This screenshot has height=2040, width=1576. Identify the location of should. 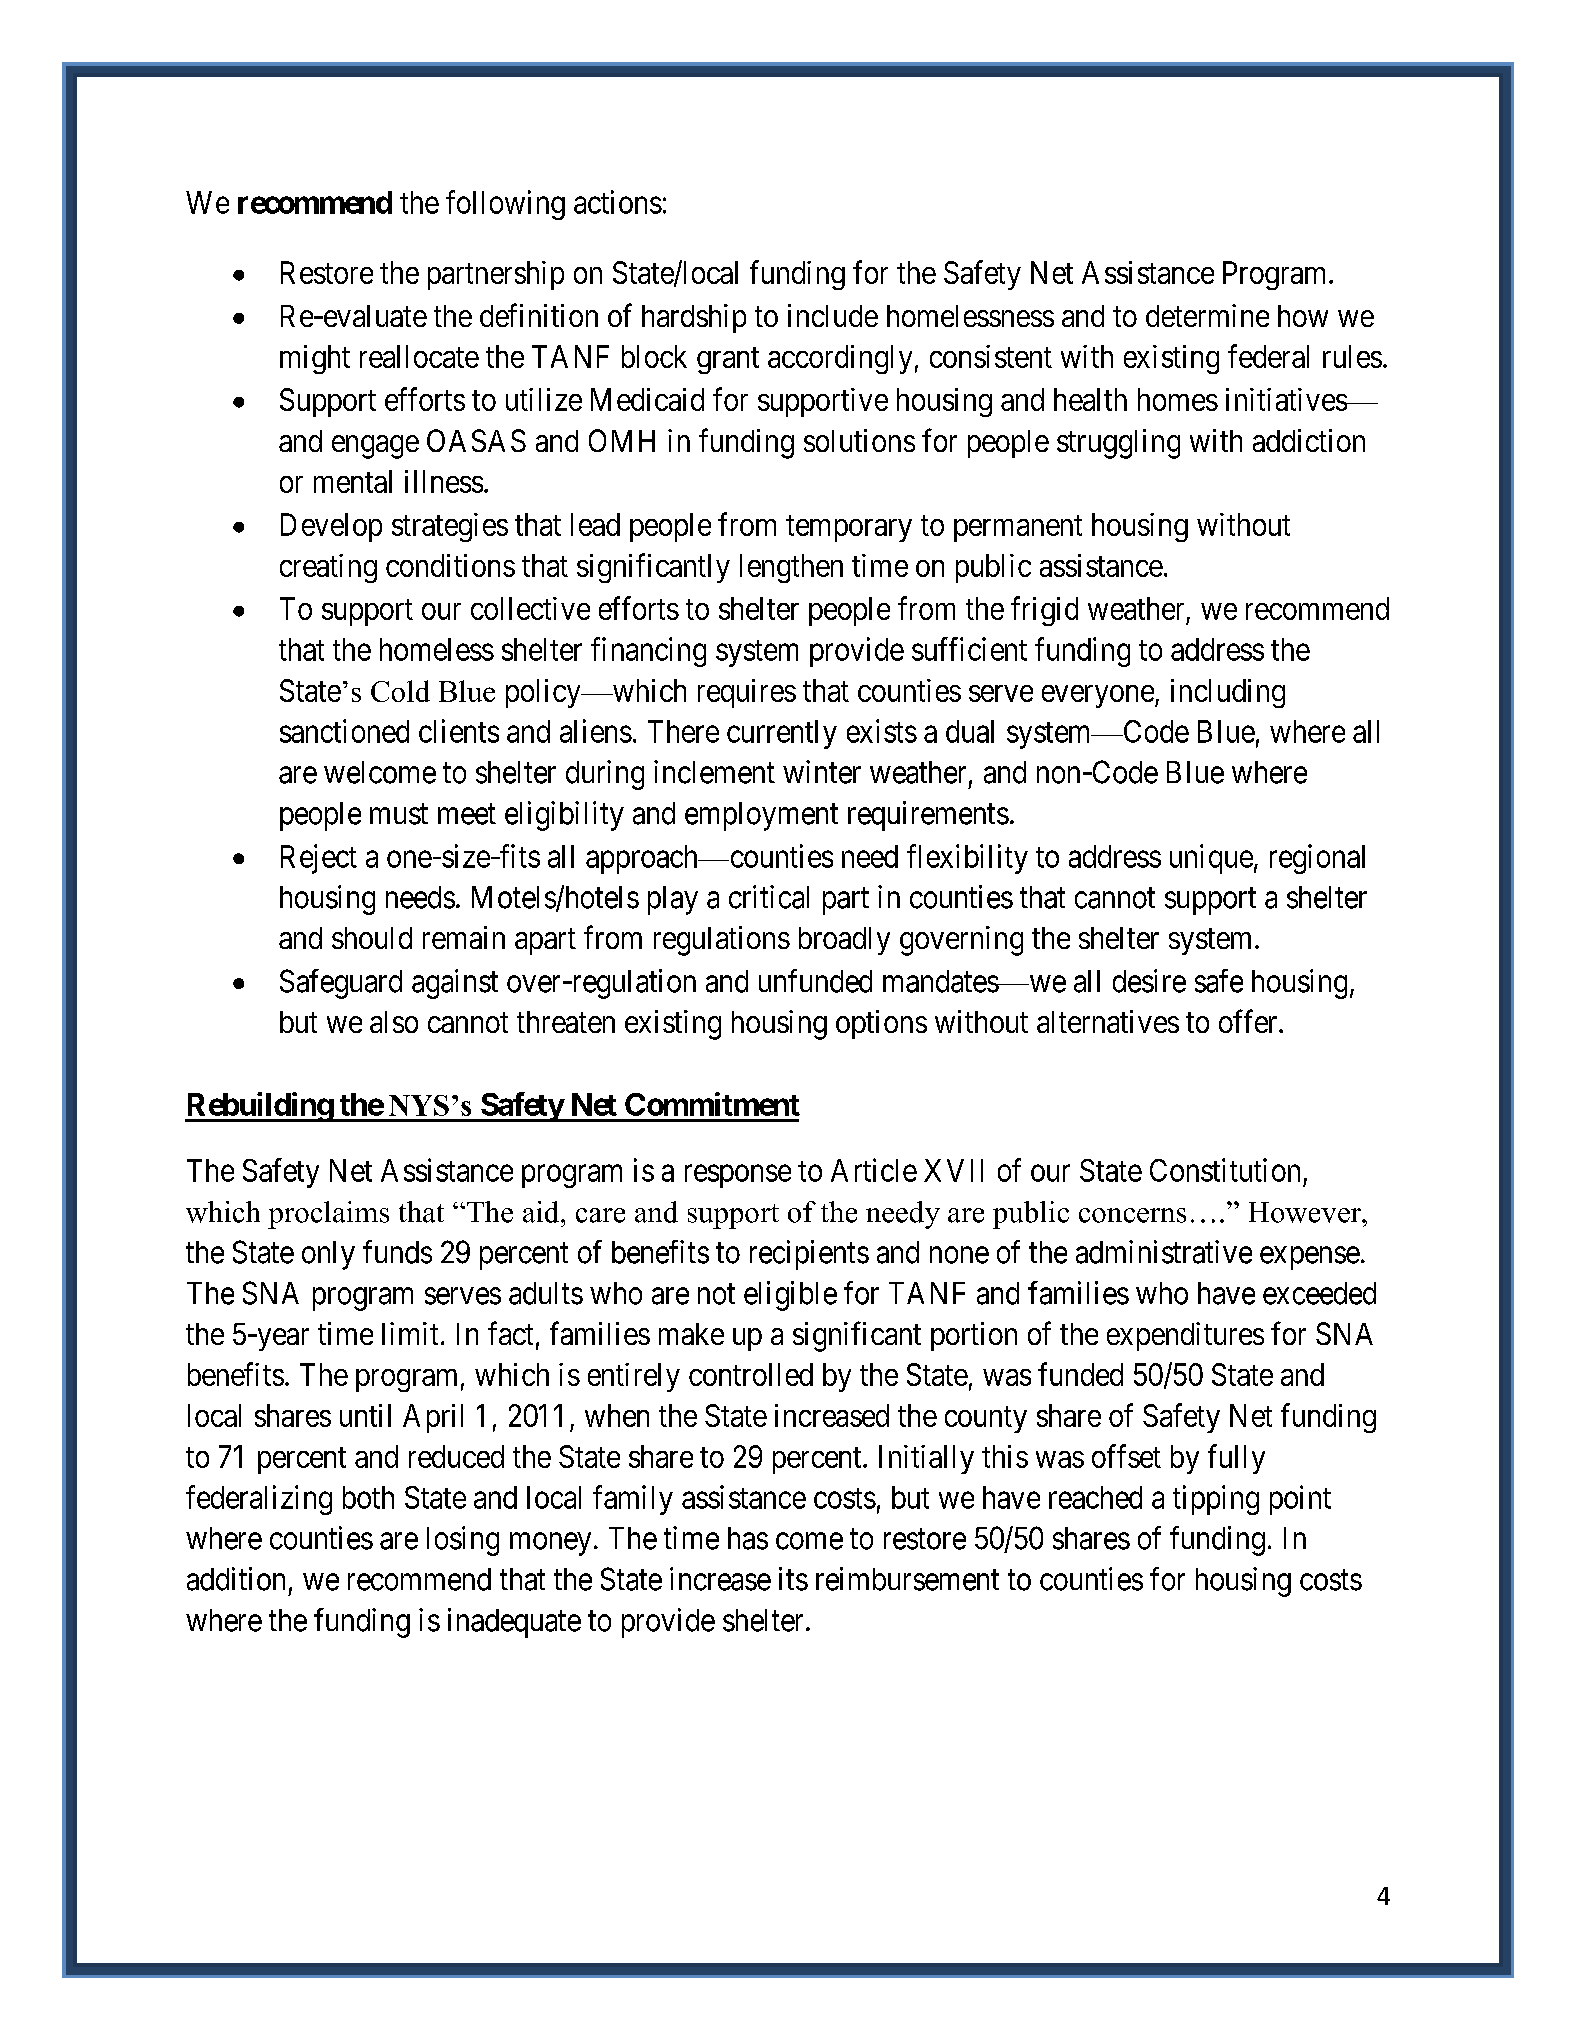
(372, 938).
